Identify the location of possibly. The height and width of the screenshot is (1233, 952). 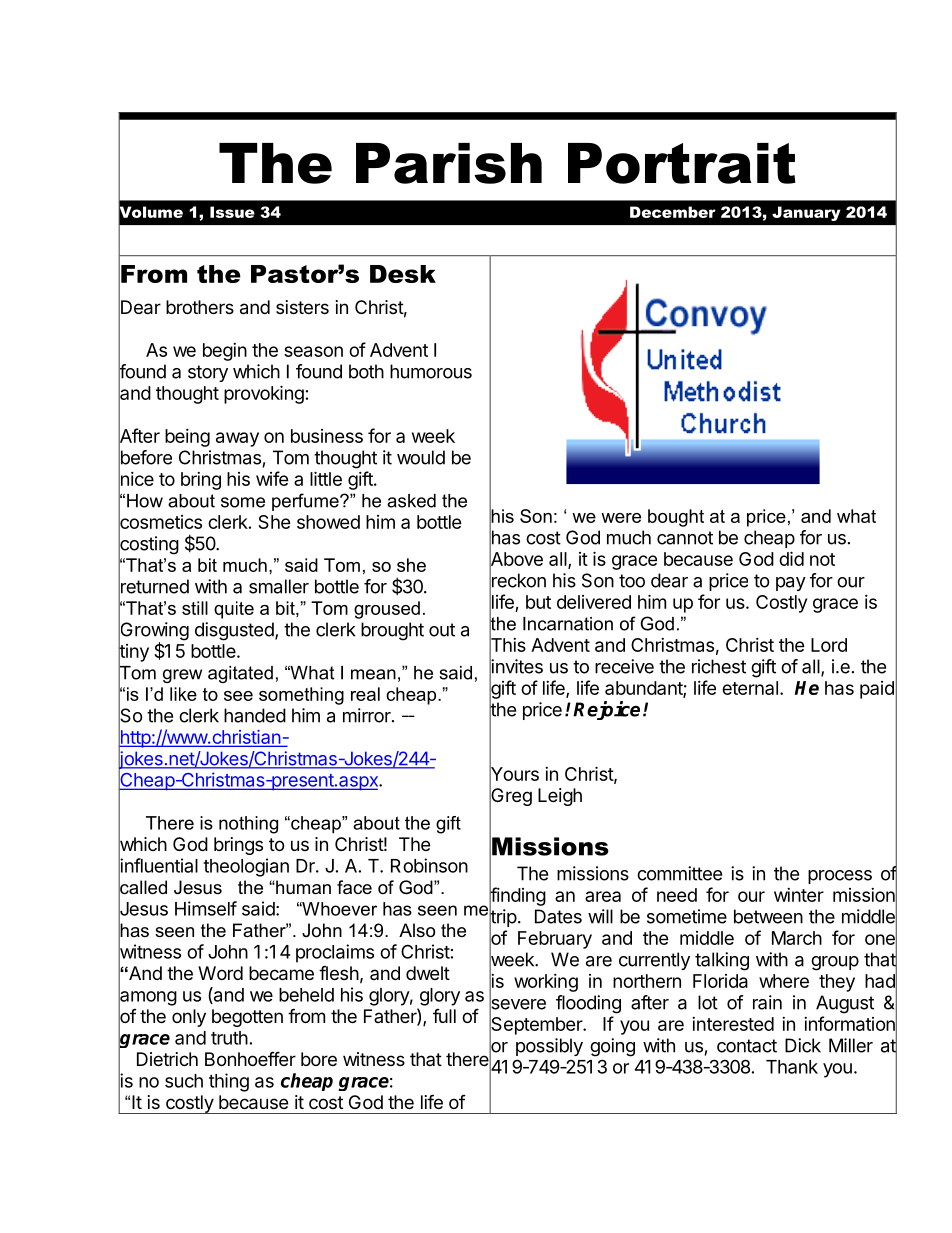
(549, 1047).
